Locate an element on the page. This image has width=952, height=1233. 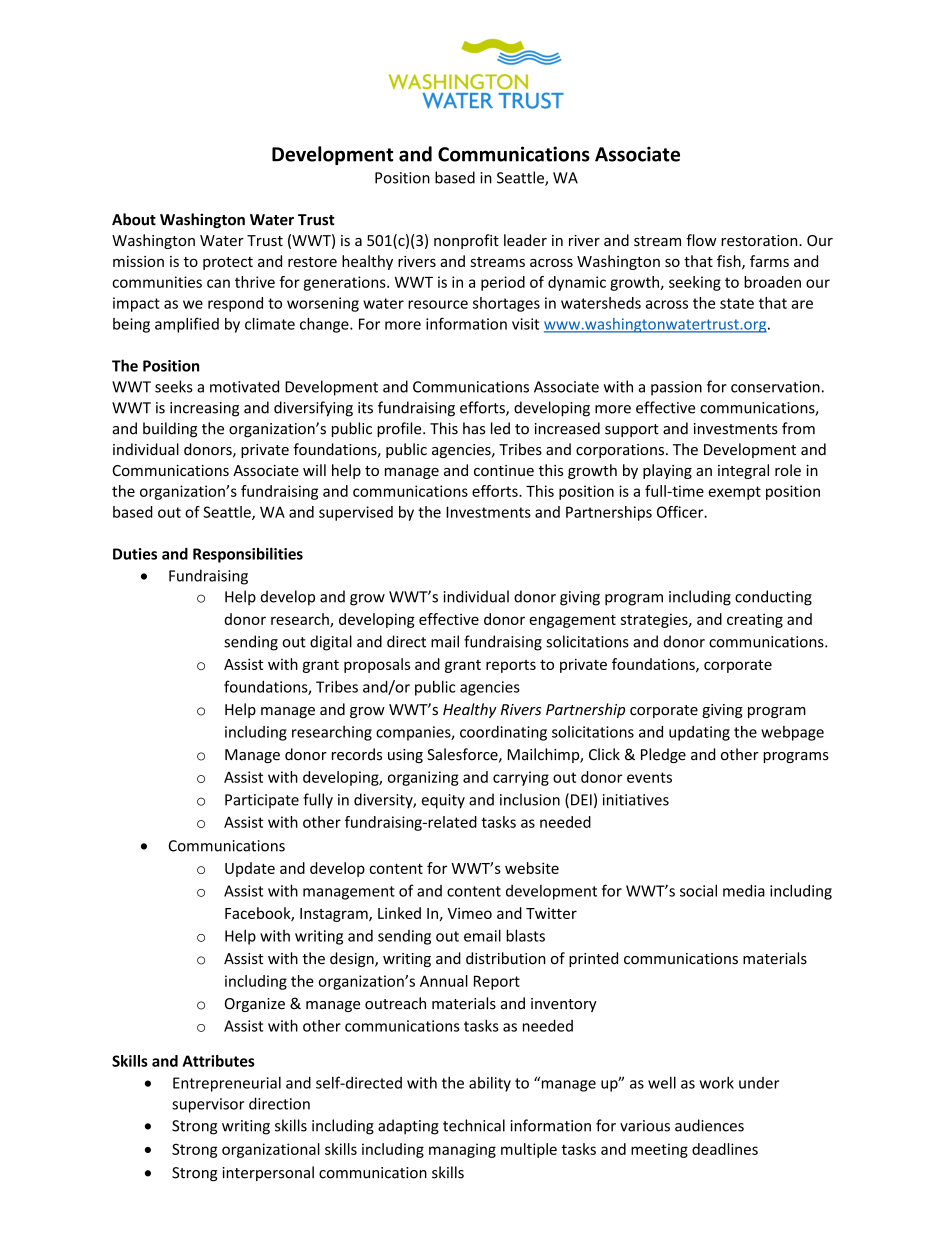
managing is located at coordinates (462, 1150).
